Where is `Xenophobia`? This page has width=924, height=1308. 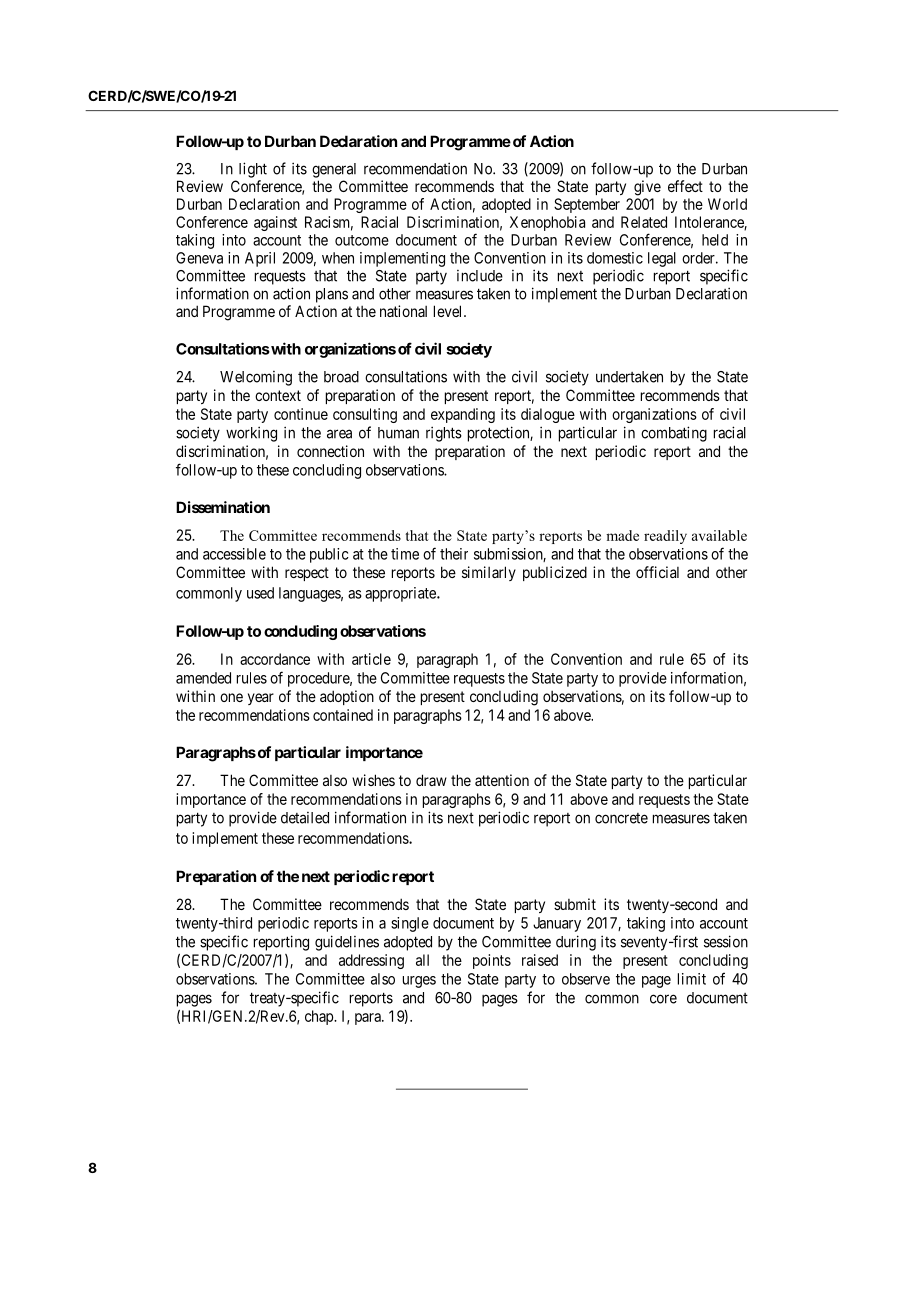
Xenophobia is located at coordinates (547, 223).
